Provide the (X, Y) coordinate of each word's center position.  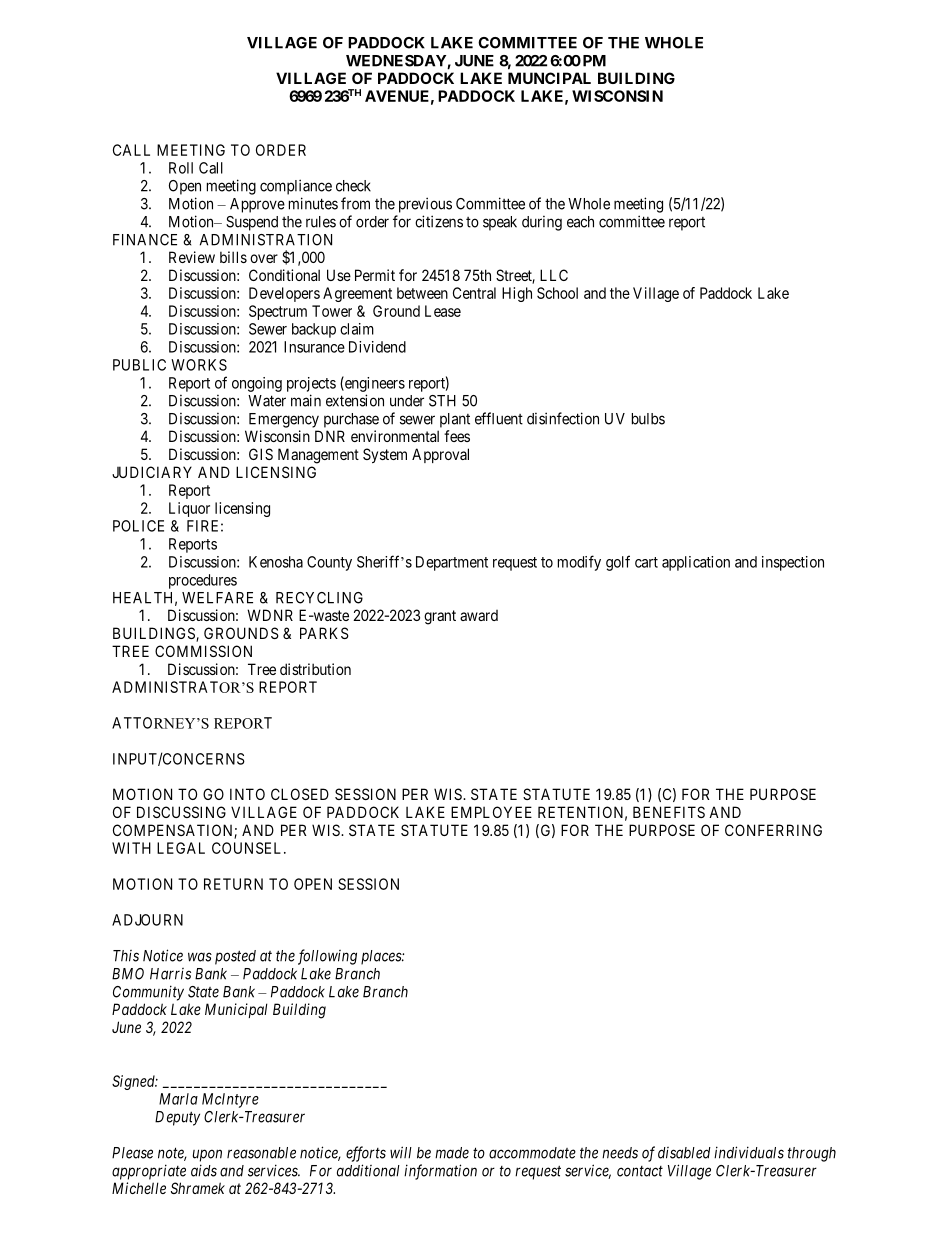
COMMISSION (203, 651)
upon (207, 1155)
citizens (439, 221)
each (580, 222)
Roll (181, 168)
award (479, 615)
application (696, 563)
